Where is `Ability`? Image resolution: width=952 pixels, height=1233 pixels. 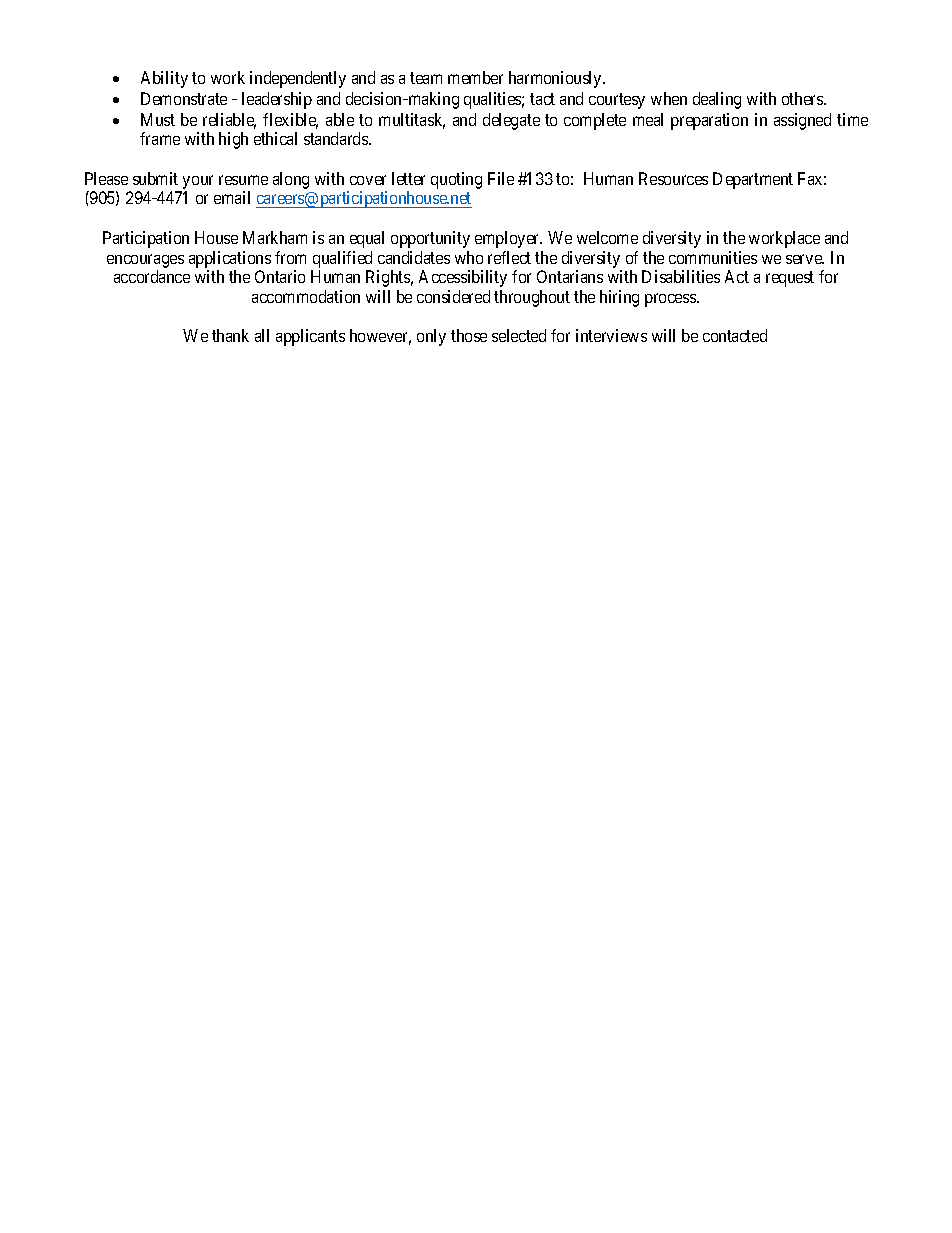 Ability is located at coordinates (164, 79).
